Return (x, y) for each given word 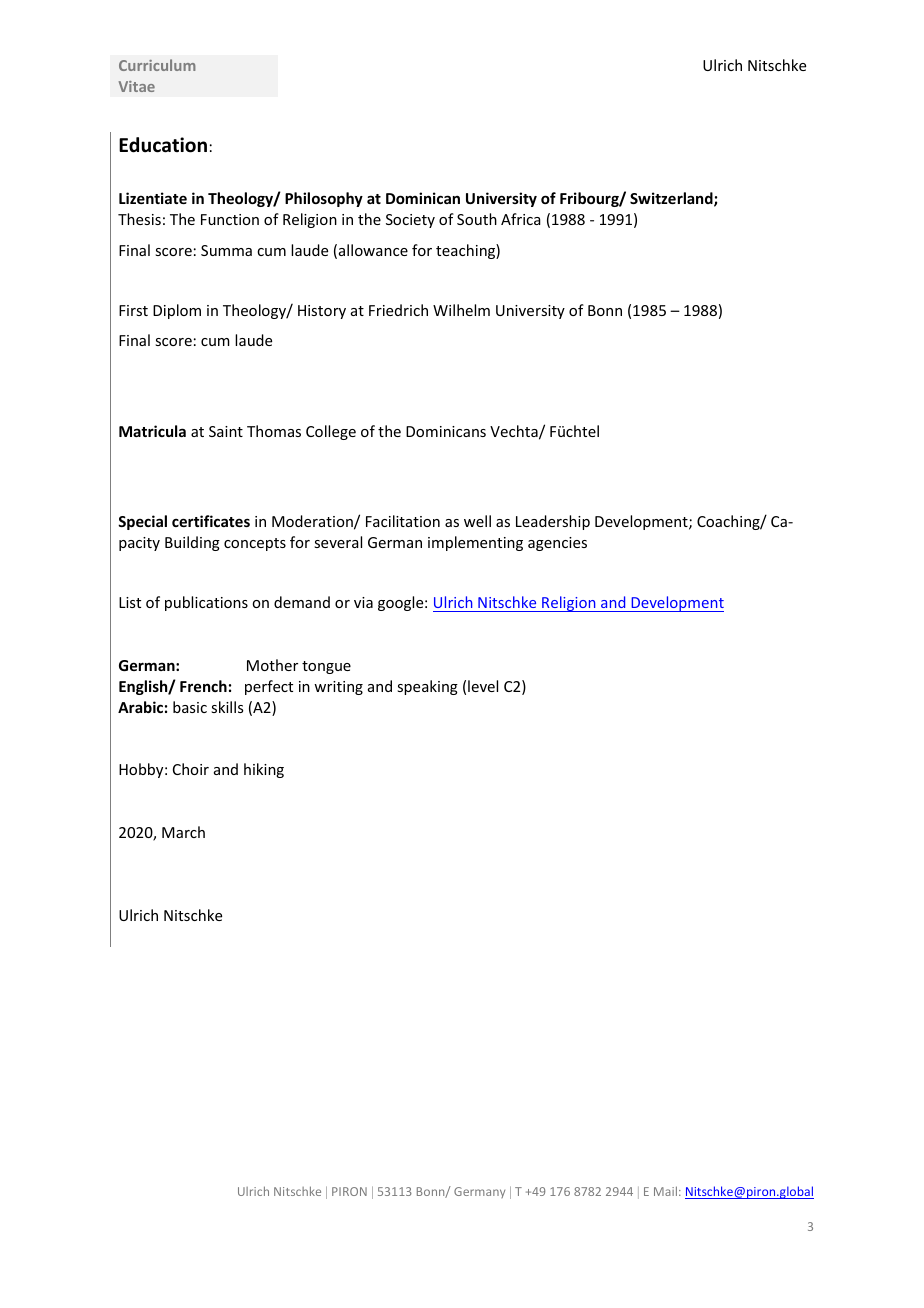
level (483, 686)
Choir (191, 769)
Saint (226, 431)
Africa (521, 219)
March (183, 832)
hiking (264, 770)
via (363, 602)
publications (206, 603)
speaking (427, 687)
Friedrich (398, 310)
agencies (557, 544)
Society (410, 221)
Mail (665, 1191)
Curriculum (157, 65)
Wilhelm (461, 310)
